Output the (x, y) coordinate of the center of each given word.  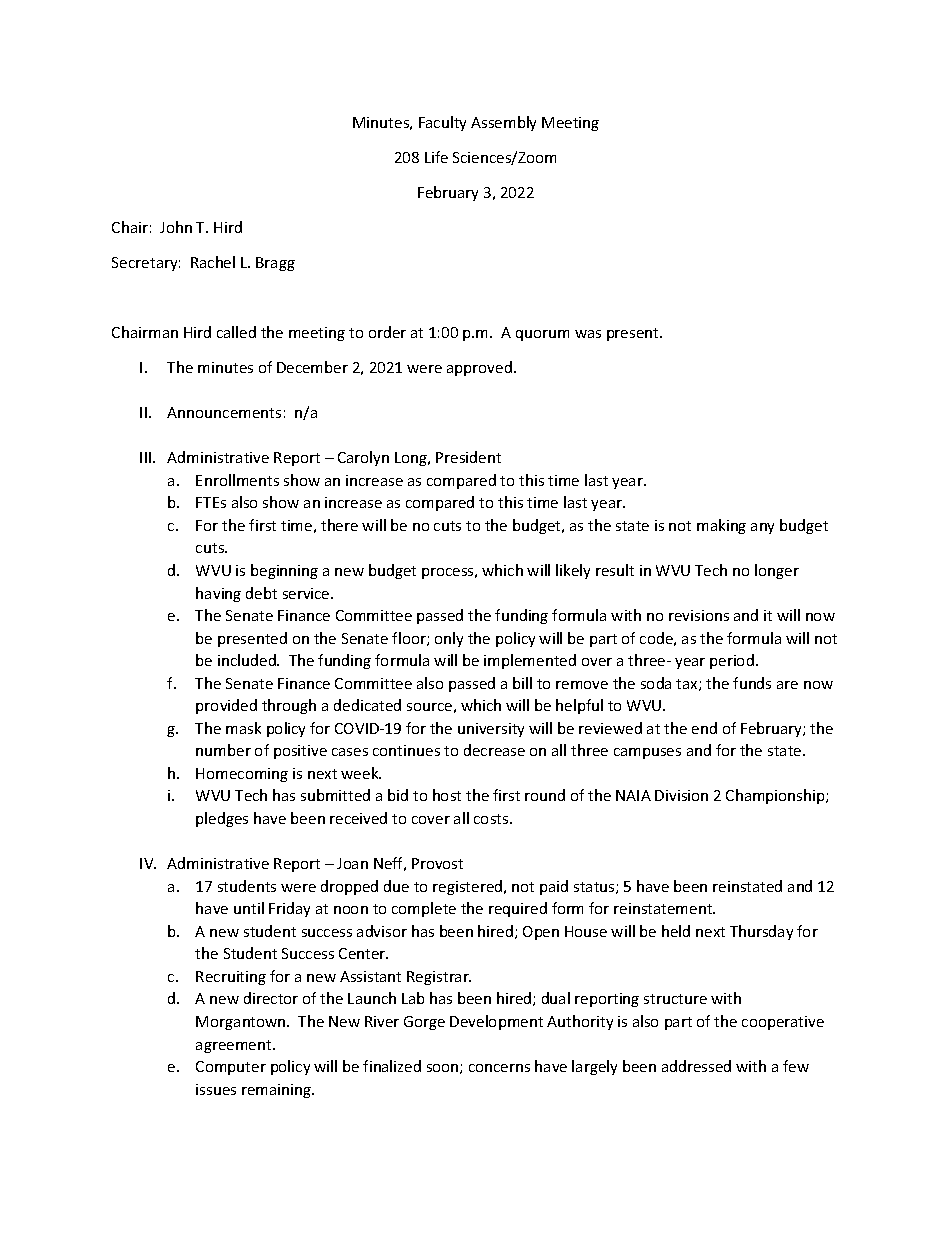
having (218, 594)
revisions (699, 615)
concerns (499, 1068)
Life (436, 157)
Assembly (503, 123)
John (176, 227)
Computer (231, 1068)
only (449, 639)
